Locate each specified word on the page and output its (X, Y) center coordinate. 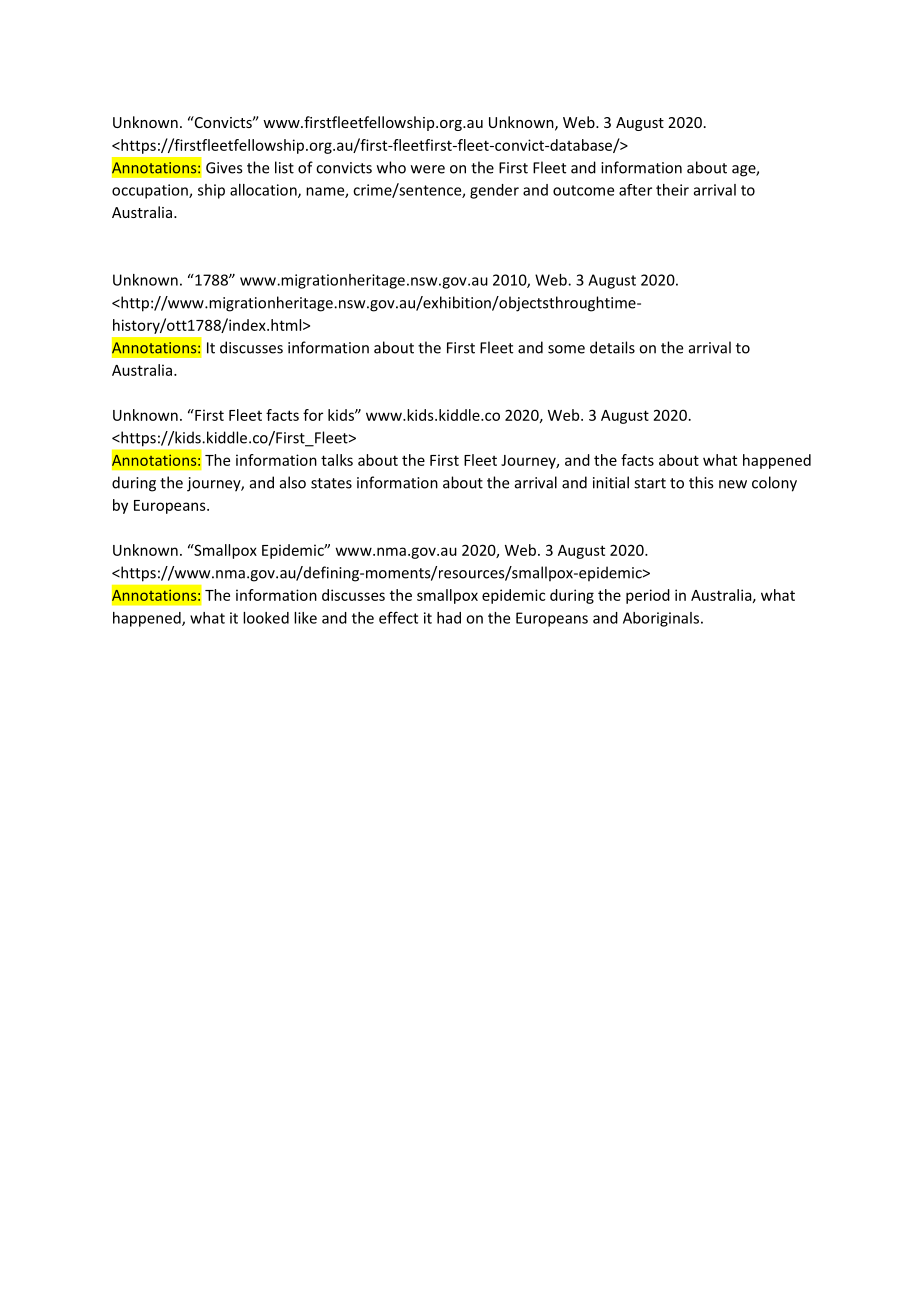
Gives (224, 168)
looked (266, 618)
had (449, 618)
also (293, 482)
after (635, 190)
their (672, 190)
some (566, 349)
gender (494, 191)
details (612, 347)
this (701, 482)
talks (337, 460)
